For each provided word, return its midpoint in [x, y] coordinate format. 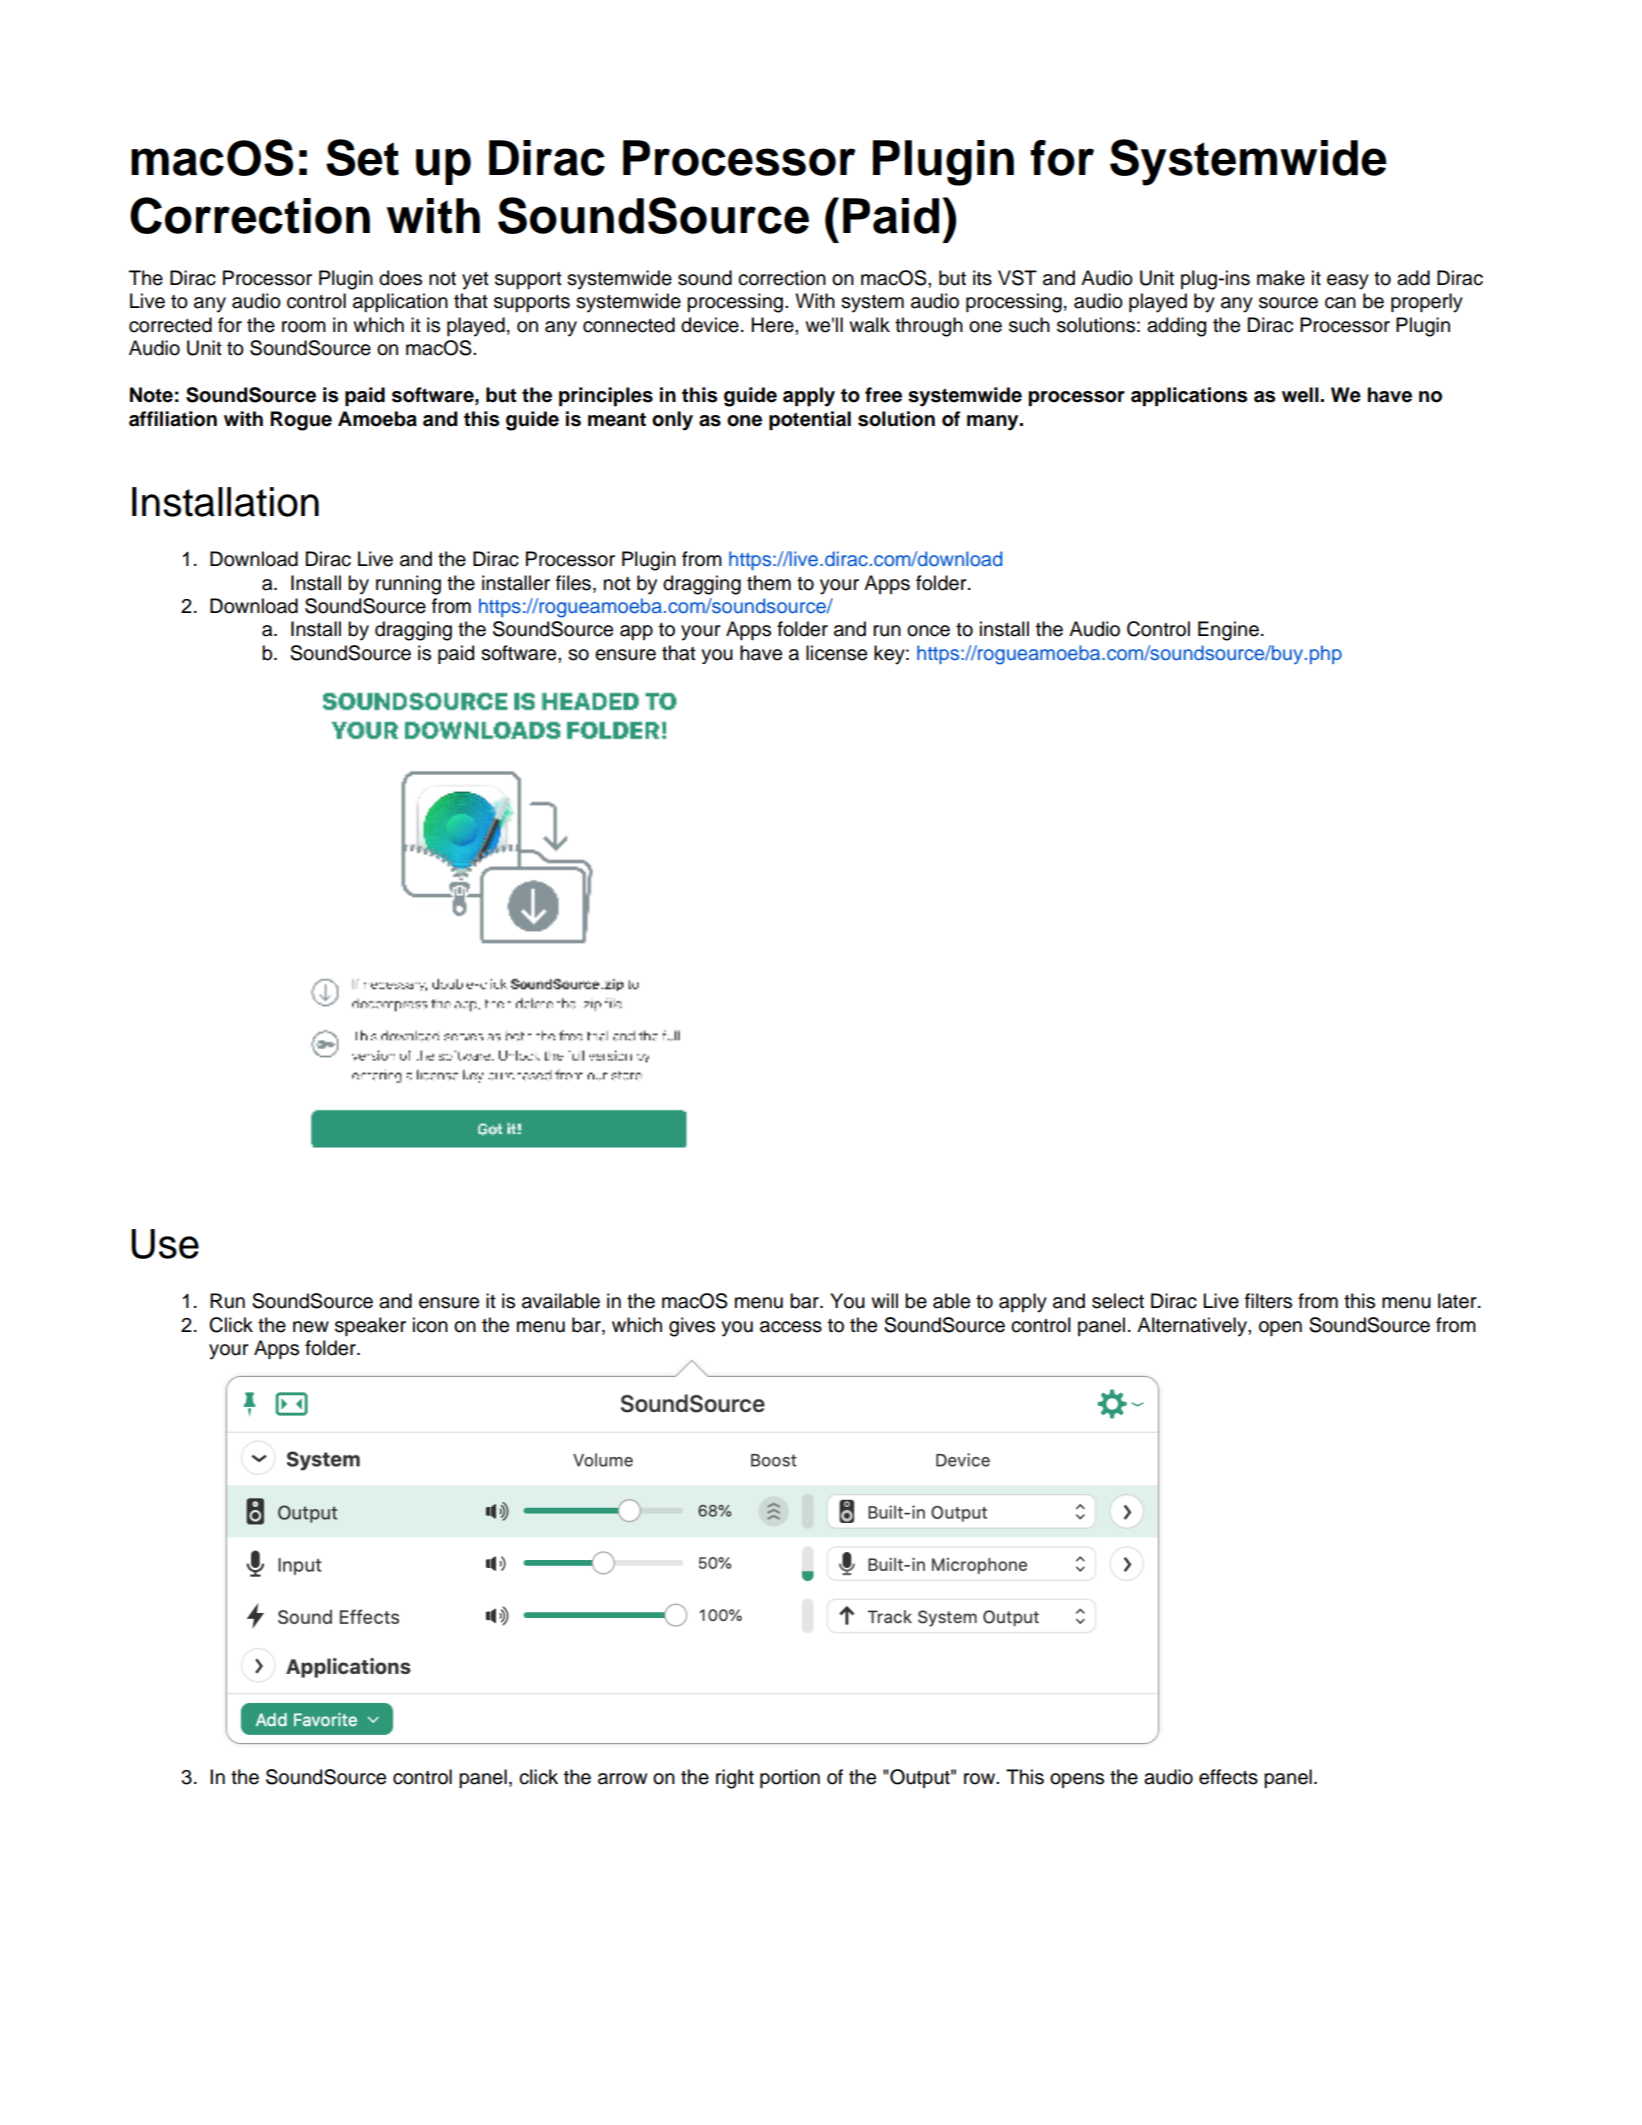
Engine [1228, 631]
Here [773, 325]
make [1281, 278]
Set [362, 157]
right [735, 1779]
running [408, 585]
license [836, 653]
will [884, 1300]
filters [1268, 1301]
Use [165, 1244]
